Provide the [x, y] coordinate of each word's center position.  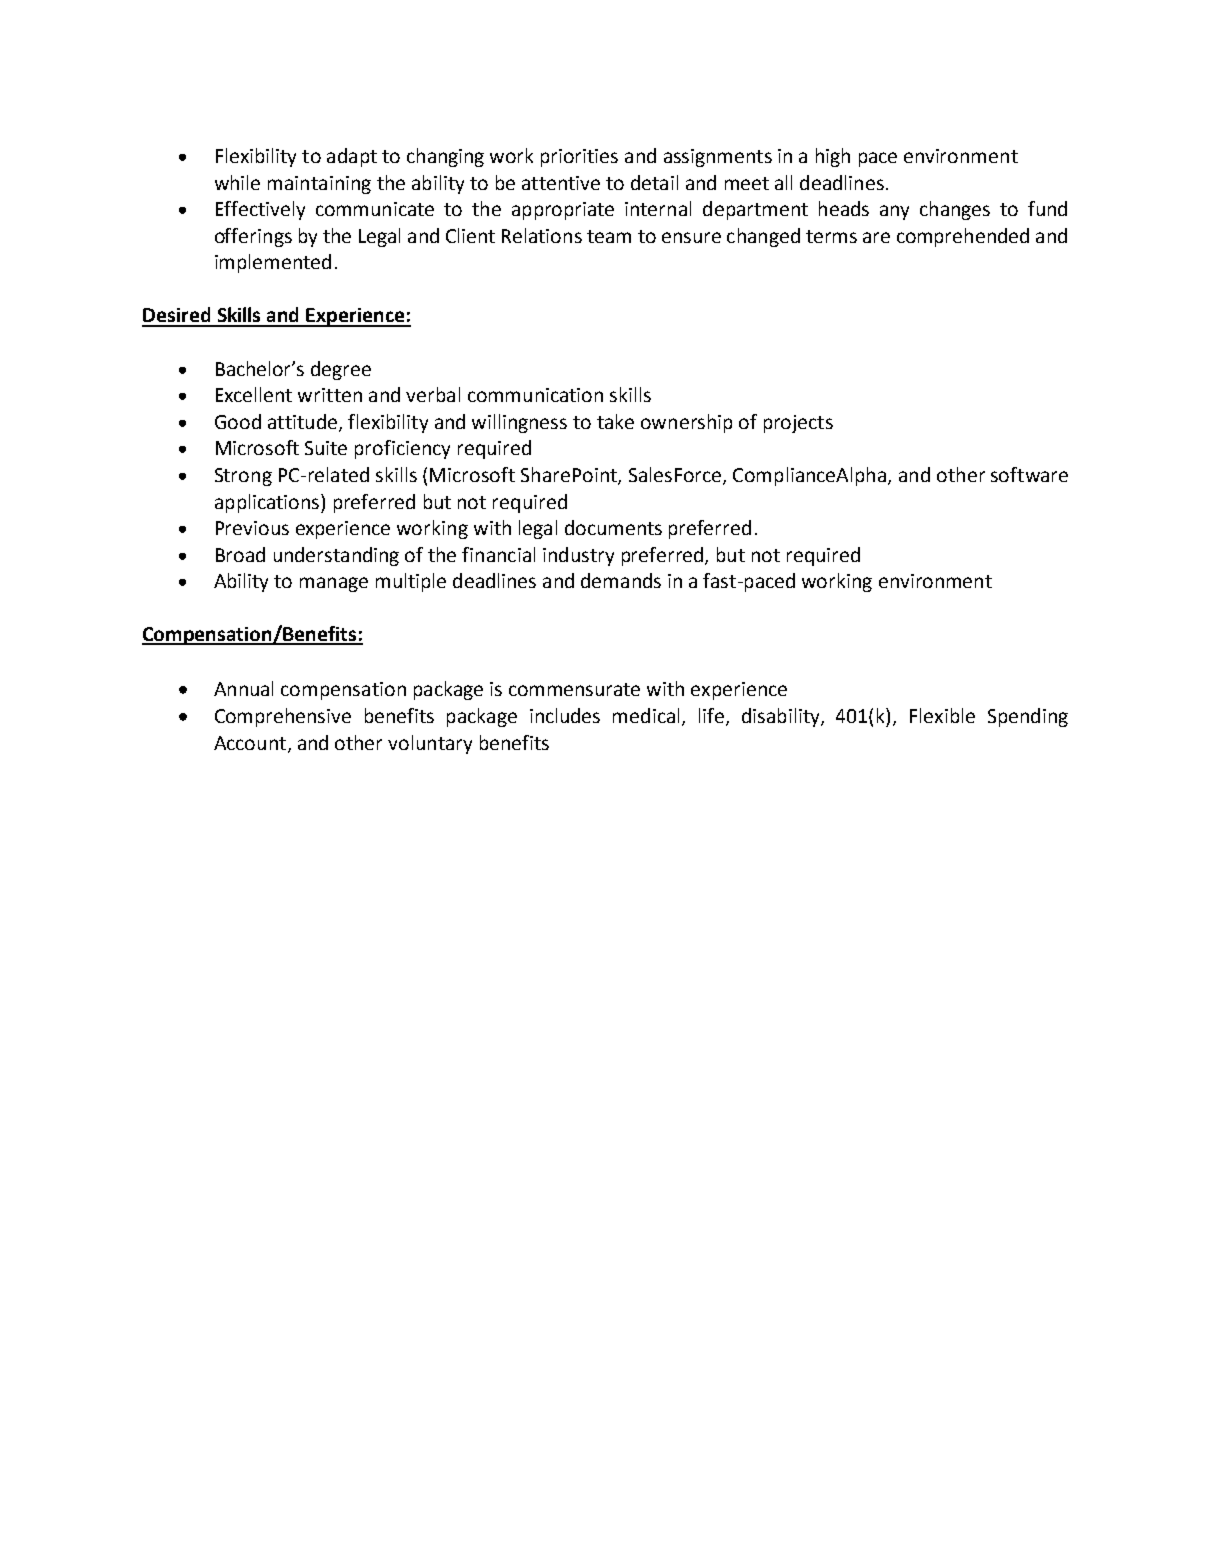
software [1029, 474]
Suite [326, 448]
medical [646, 715]
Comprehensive [283, 717]
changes [955, 210]
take [615, 421]
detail [654, 182]
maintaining [319, 185]
